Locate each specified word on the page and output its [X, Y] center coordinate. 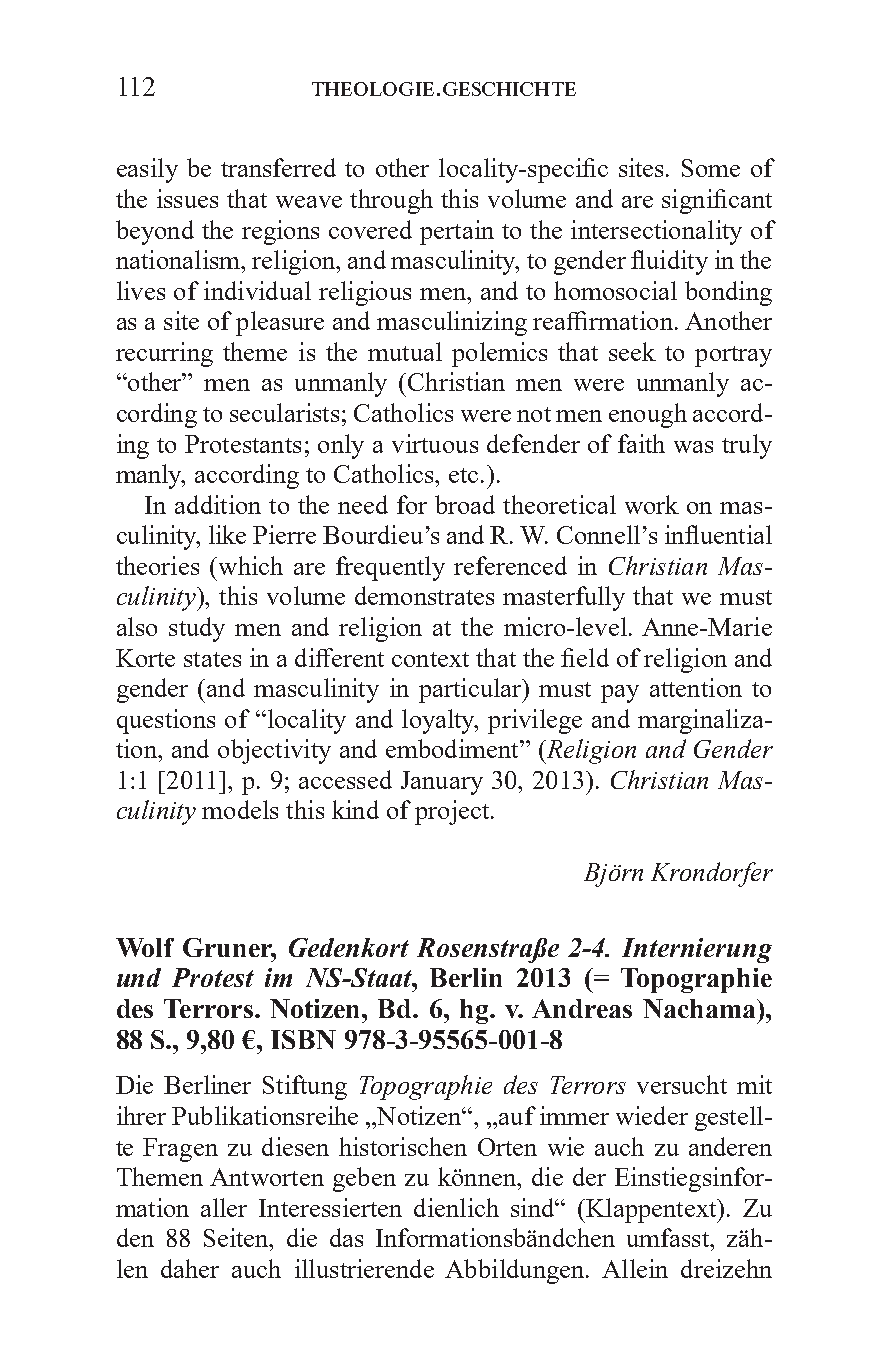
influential [718, 534]
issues [187, 198]
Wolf [145, 947]
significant [717, 201]
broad [465, 504]
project [453, 812]
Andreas [582, 1008]
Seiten [237, 1237]
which [249, 565]
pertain [457, 232]
